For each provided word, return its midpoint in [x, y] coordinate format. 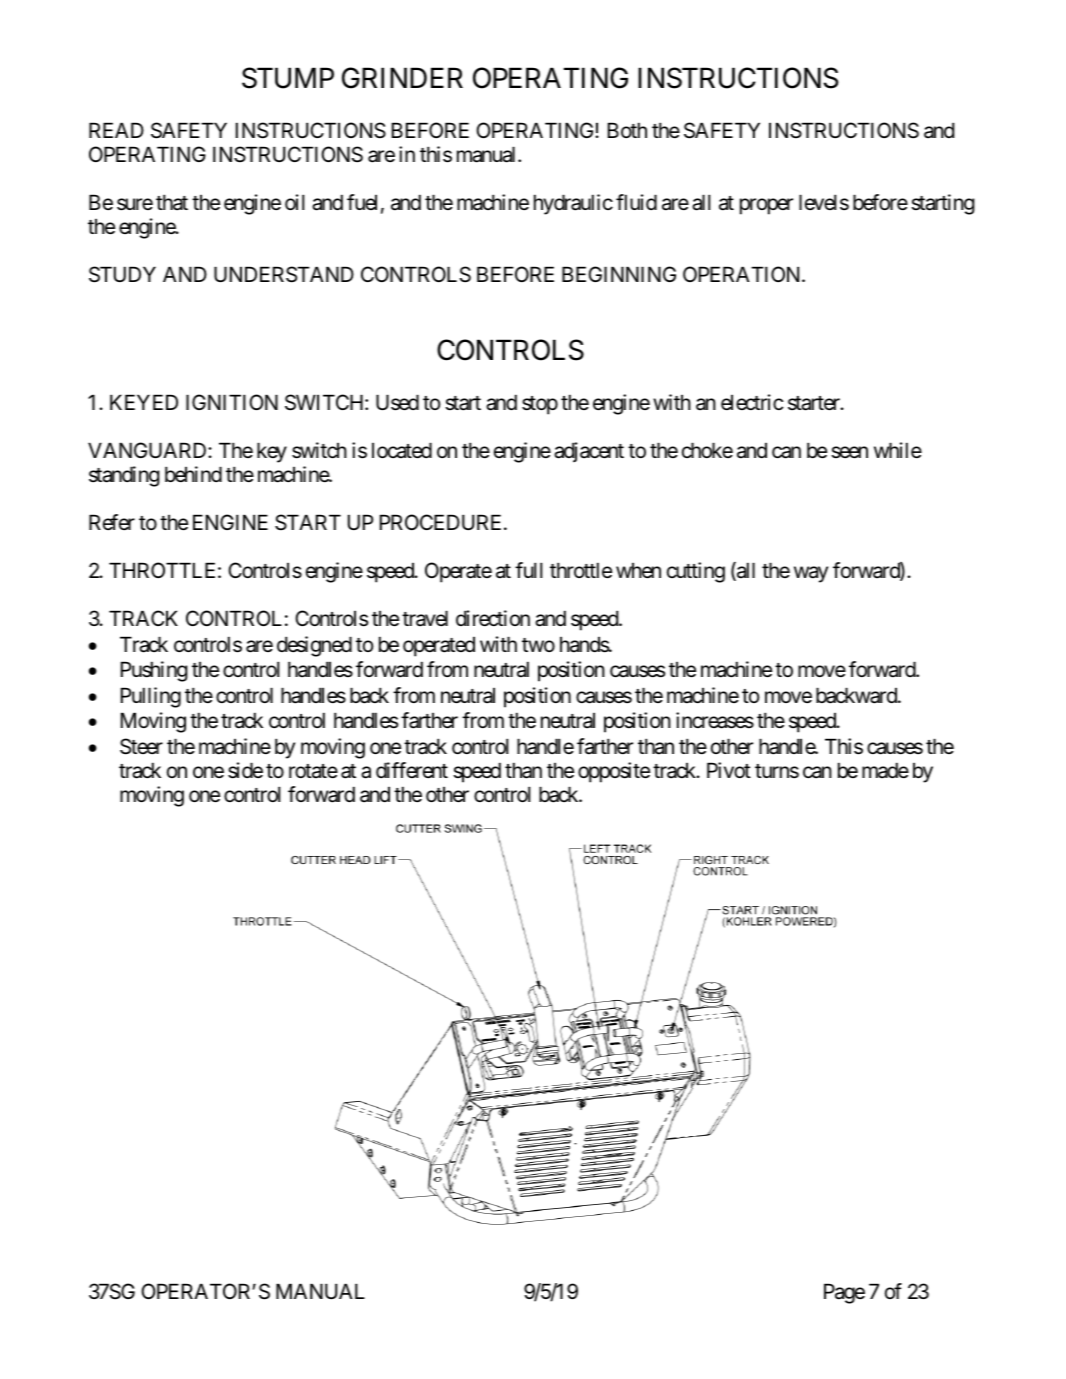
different [412, 770]
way [811, 574]
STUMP [288, 78]
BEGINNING [619, 274]
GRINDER [402, 78]
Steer [141, 746]
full [529, 570]
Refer [112, 522]
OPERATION [743, 274]
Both [627, 130]
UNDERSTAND [284, 274]
